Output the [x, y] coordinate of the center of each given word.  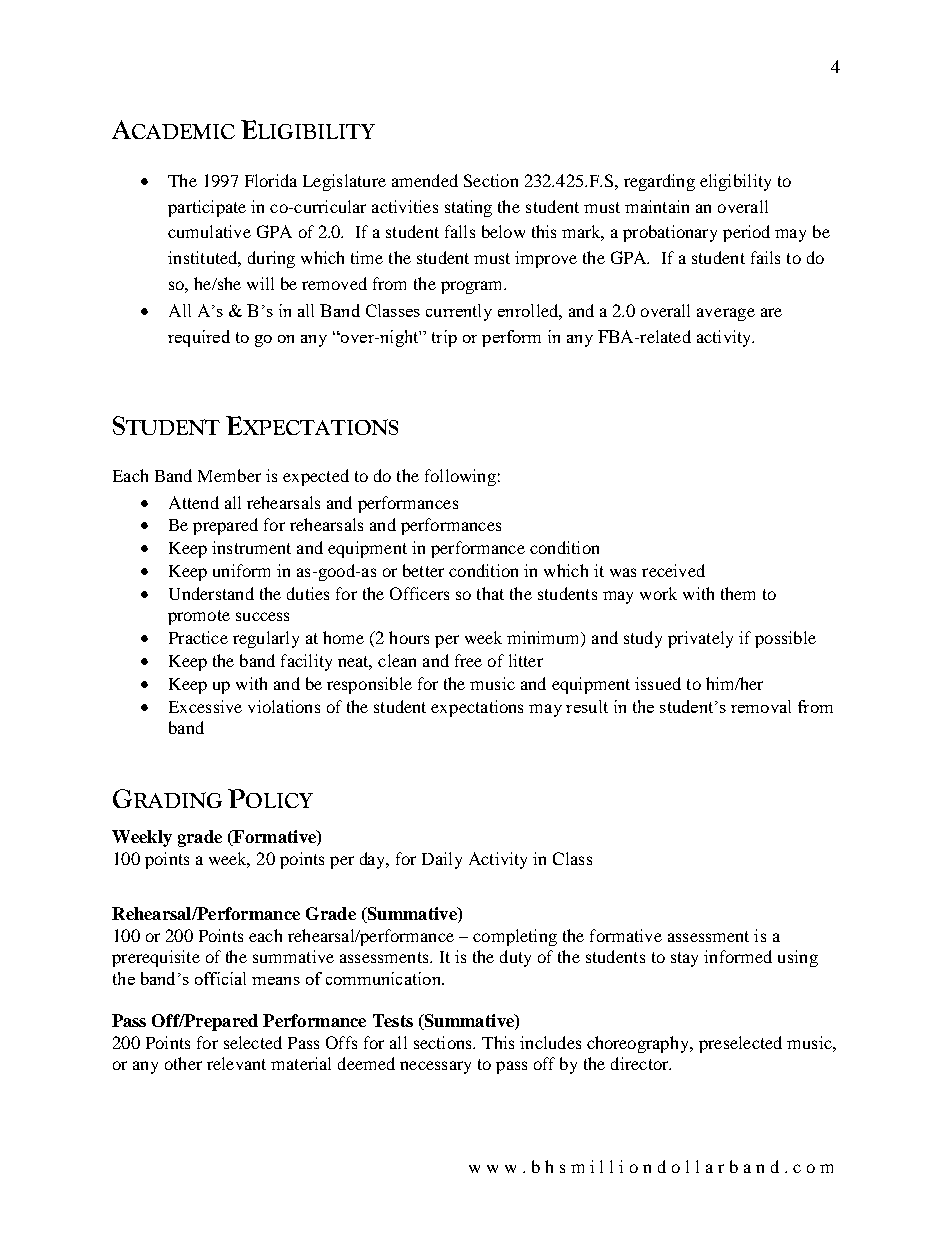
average [726, 314]
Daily [442, 860]
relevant [236, 1063]
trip [444, 338]
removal [761, 706]
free [468, 660]
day [374, 860]
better [423, 570]
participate [207, 208]
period [746, 233]
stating [468, 208]
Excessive [205, 706]
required [199, 338]
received [673, 570]
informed [738, 956]
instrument [251, 547]
